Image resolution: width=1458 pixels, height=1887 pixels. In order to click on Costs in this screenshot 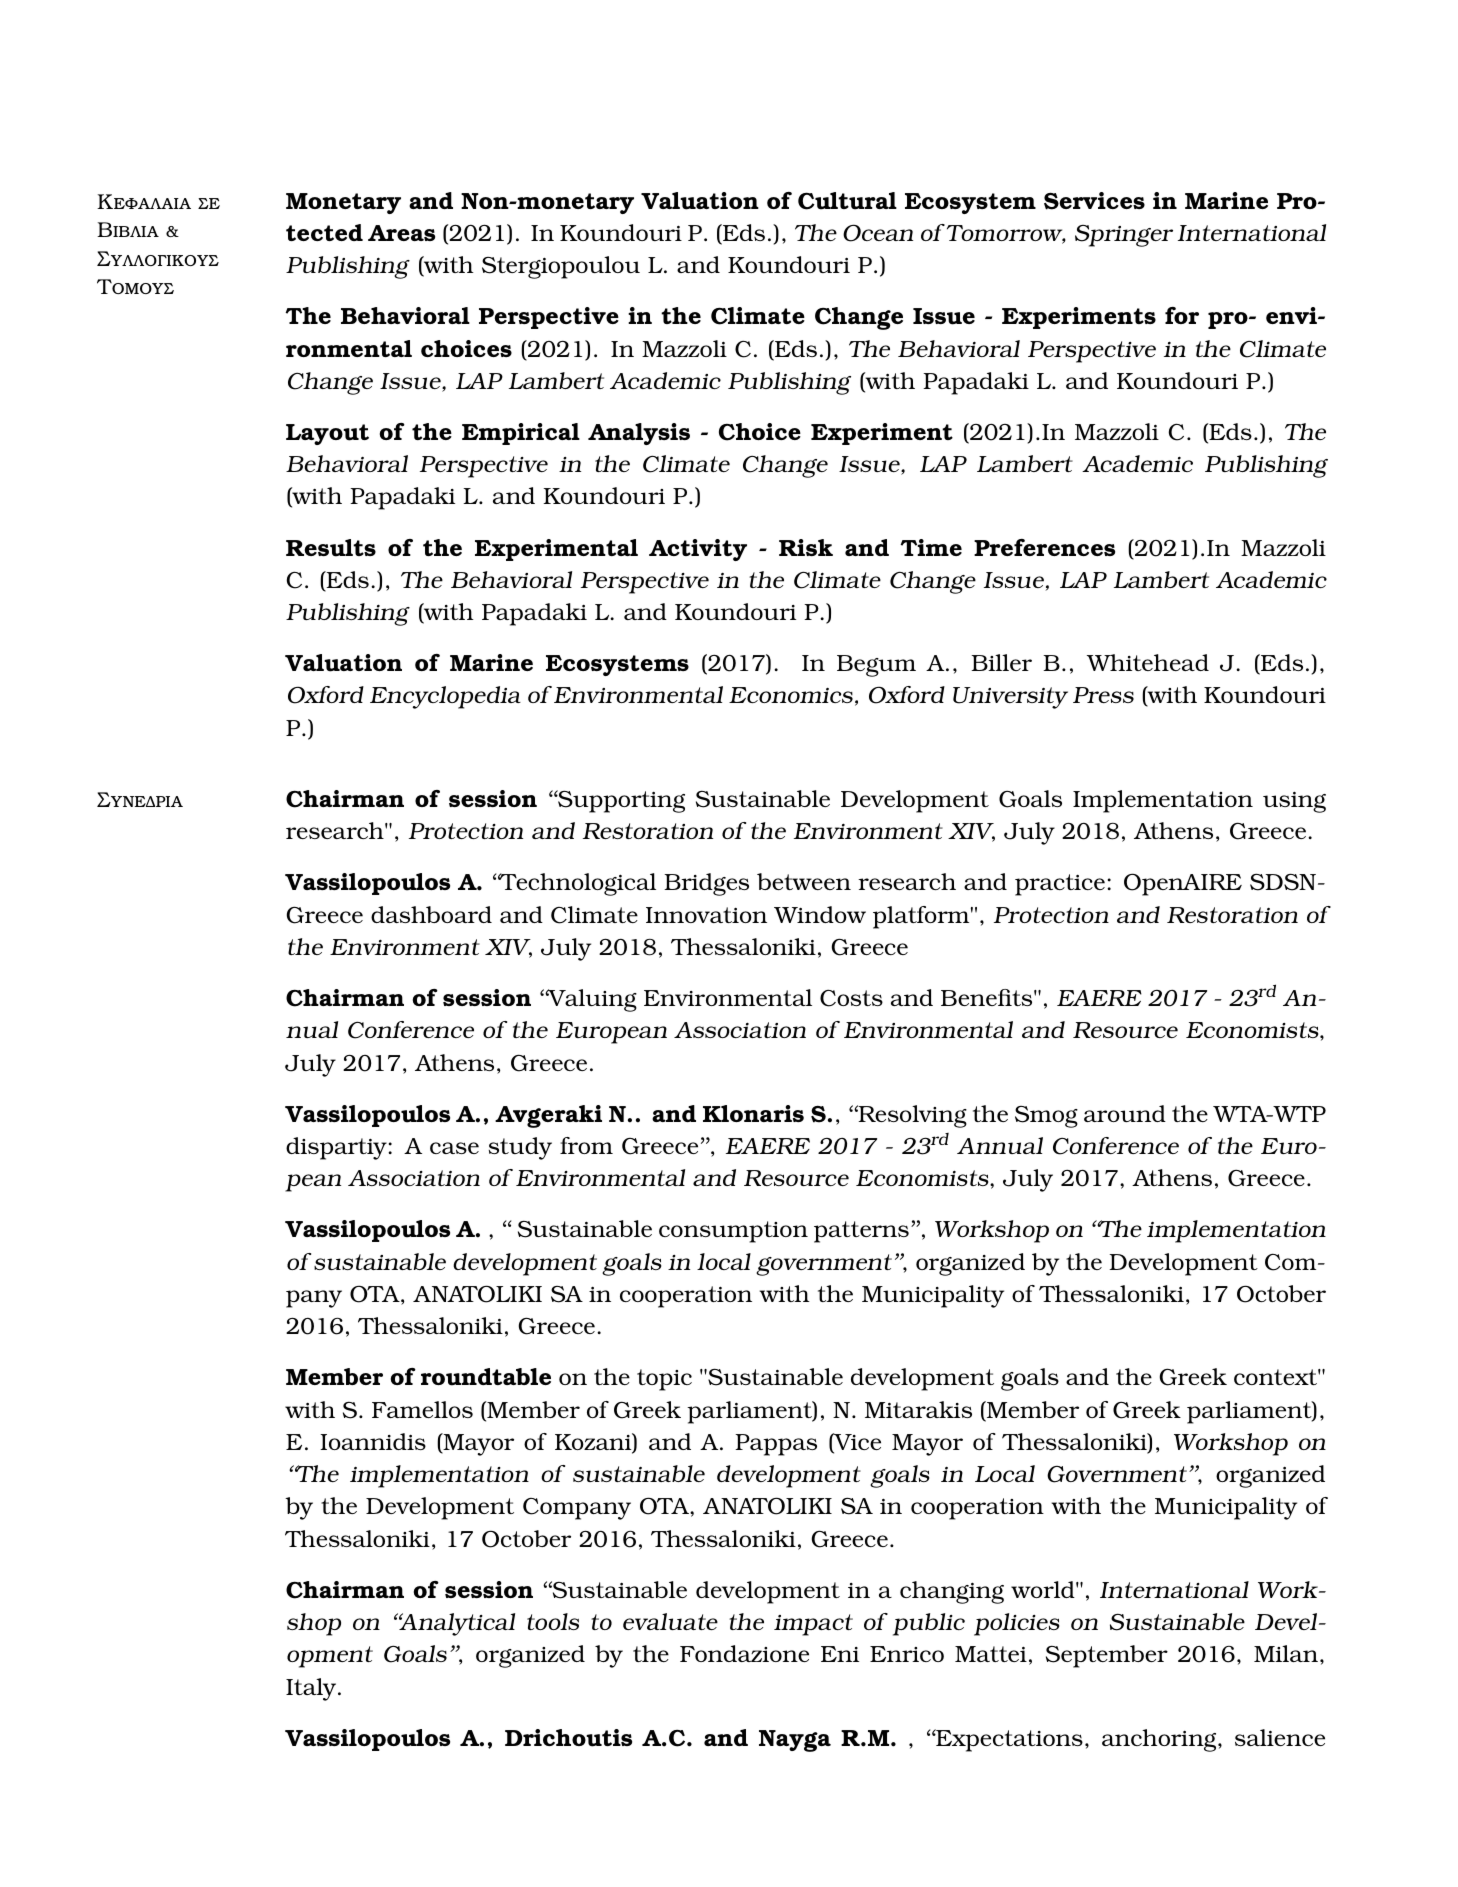, I will do `click(851, 998)`.
